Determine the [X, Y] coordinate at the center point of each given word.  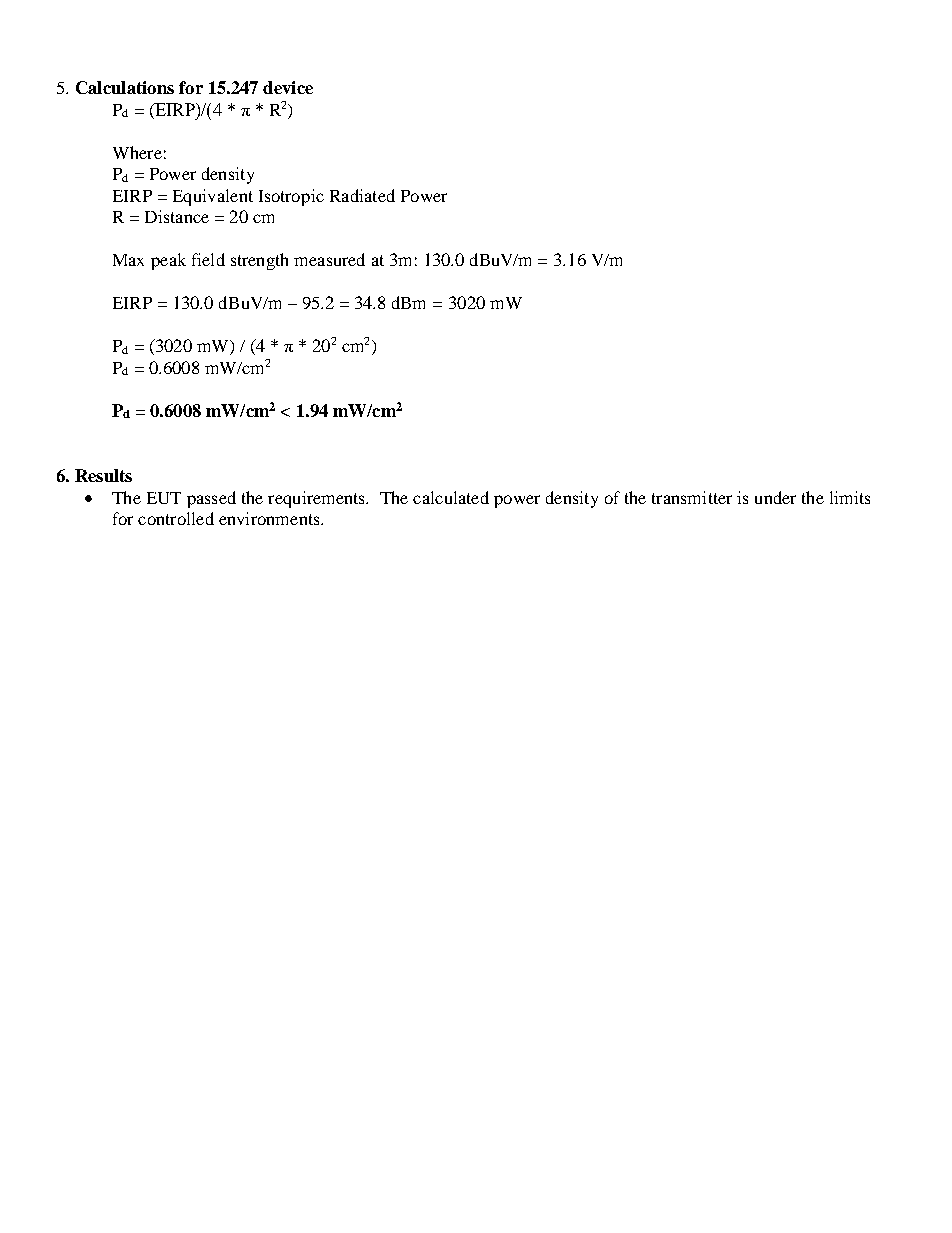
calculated [451, 497]
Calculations [125, 87]
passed [211, 499]
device [288, 87]
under [775, 497]
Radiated [362, 195]
